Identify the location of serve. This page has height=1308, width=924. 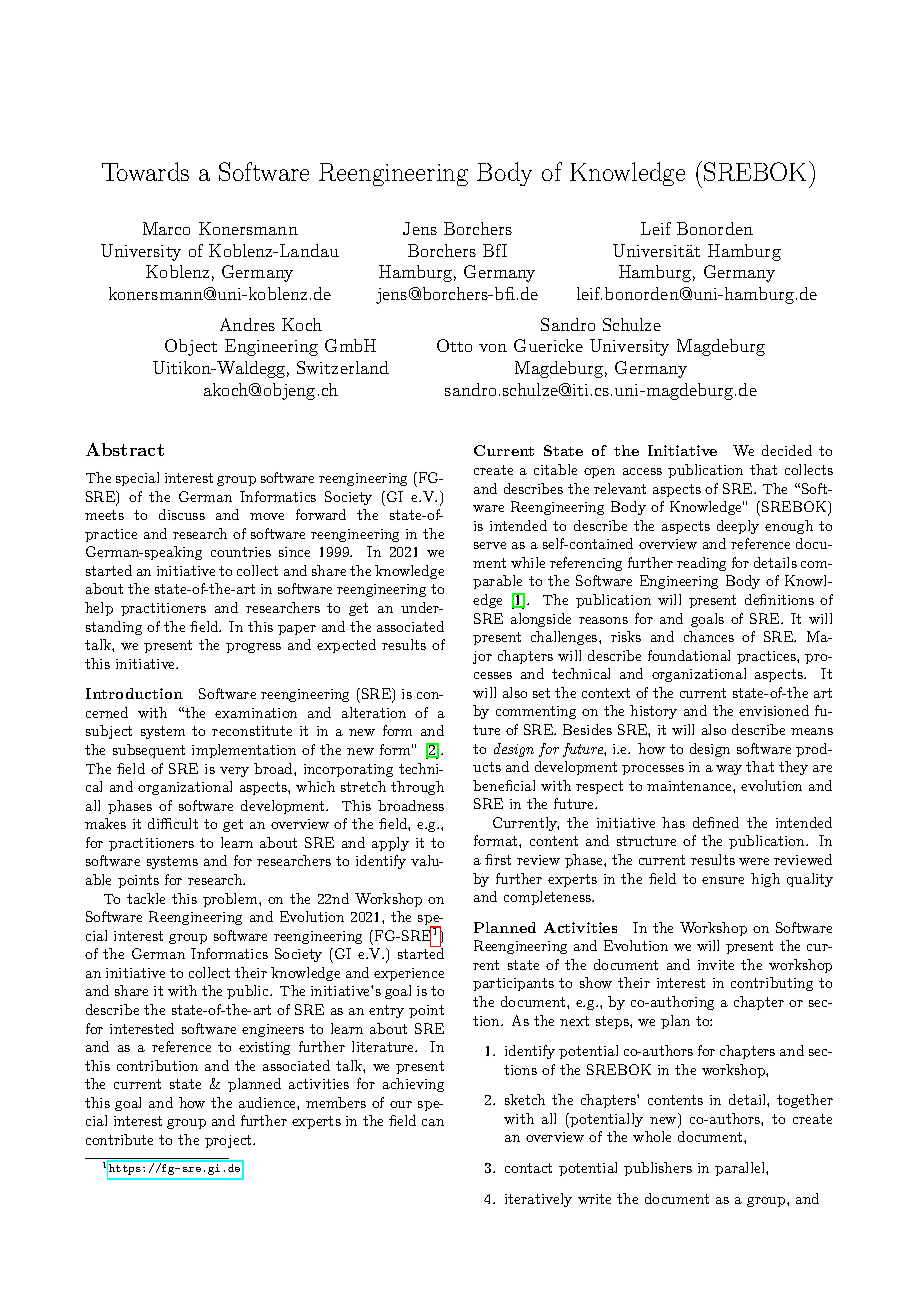
(490, 545).
